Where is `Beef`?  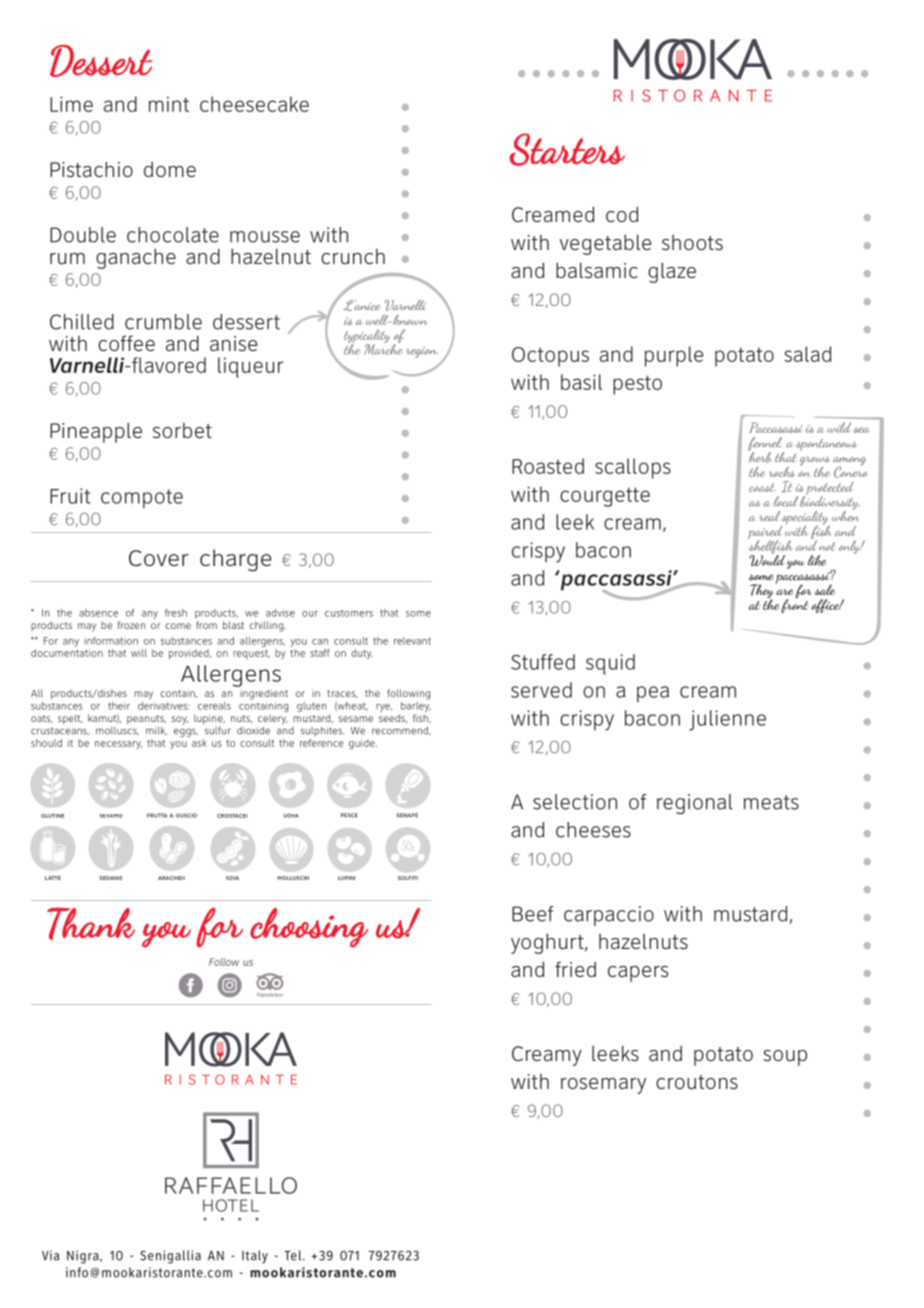
Beef is located at coordinates (533, 914).
